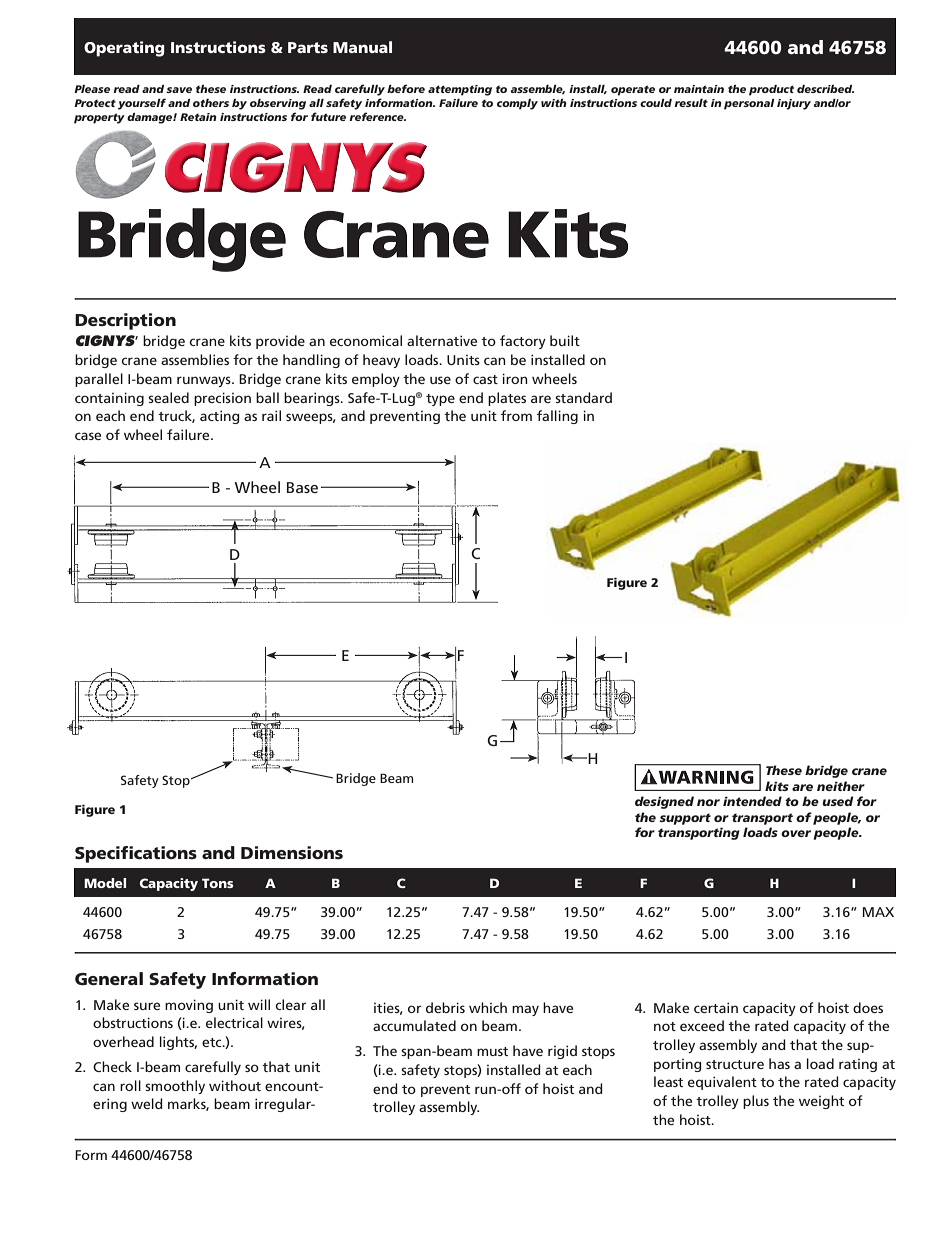 Image resolution: width=952 pixels, height=1233 pixels. What do you see at coordinates (136, 854) in the screenshot?
I see `Specifications` at bounding box center [136, 854].
